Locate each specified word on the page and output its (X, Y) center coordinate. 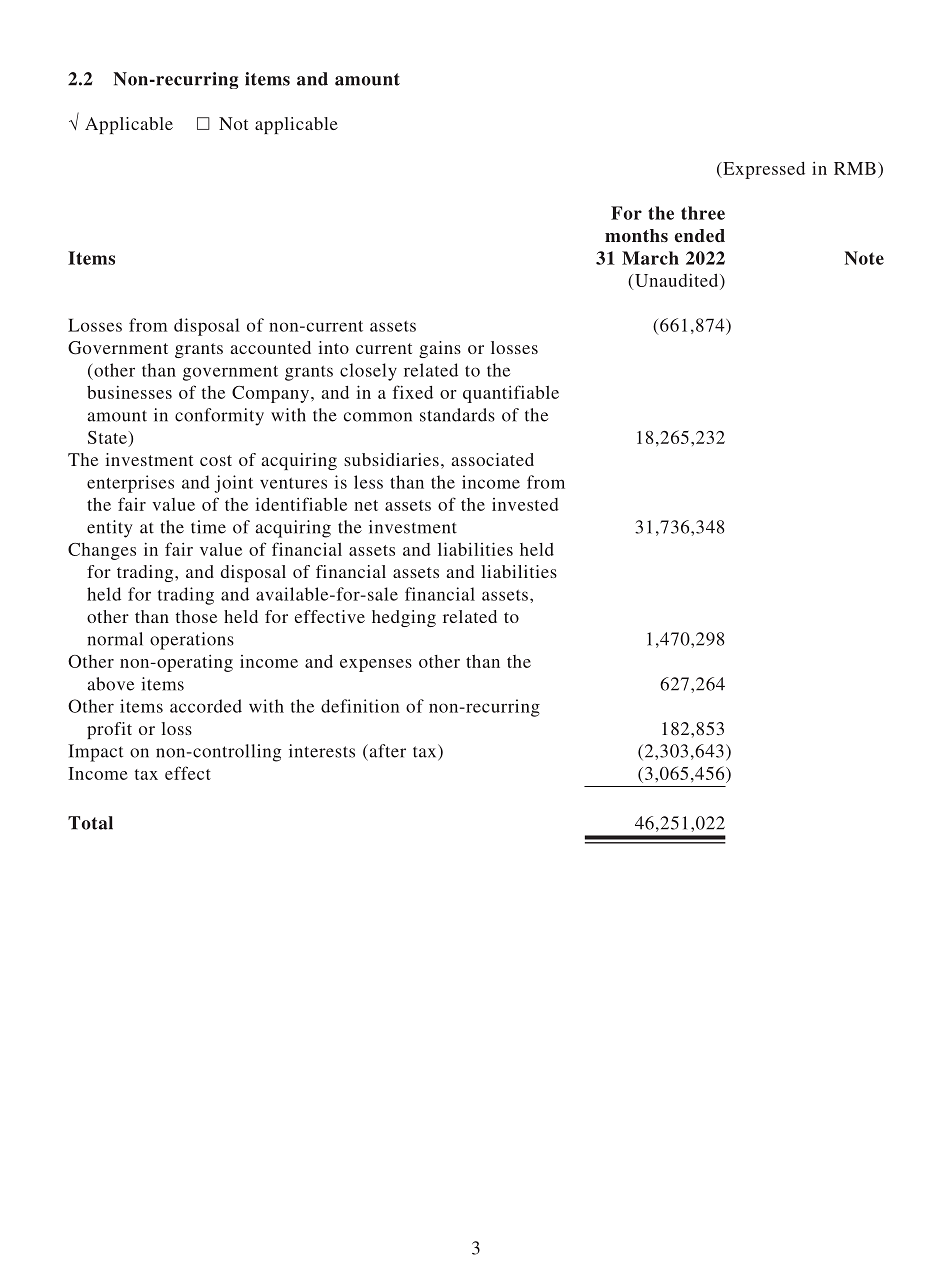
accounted (270, 347)
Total (90, 823)
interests (322, 751)
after (386, 751)
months (636, 235)
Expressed (763, 170)
